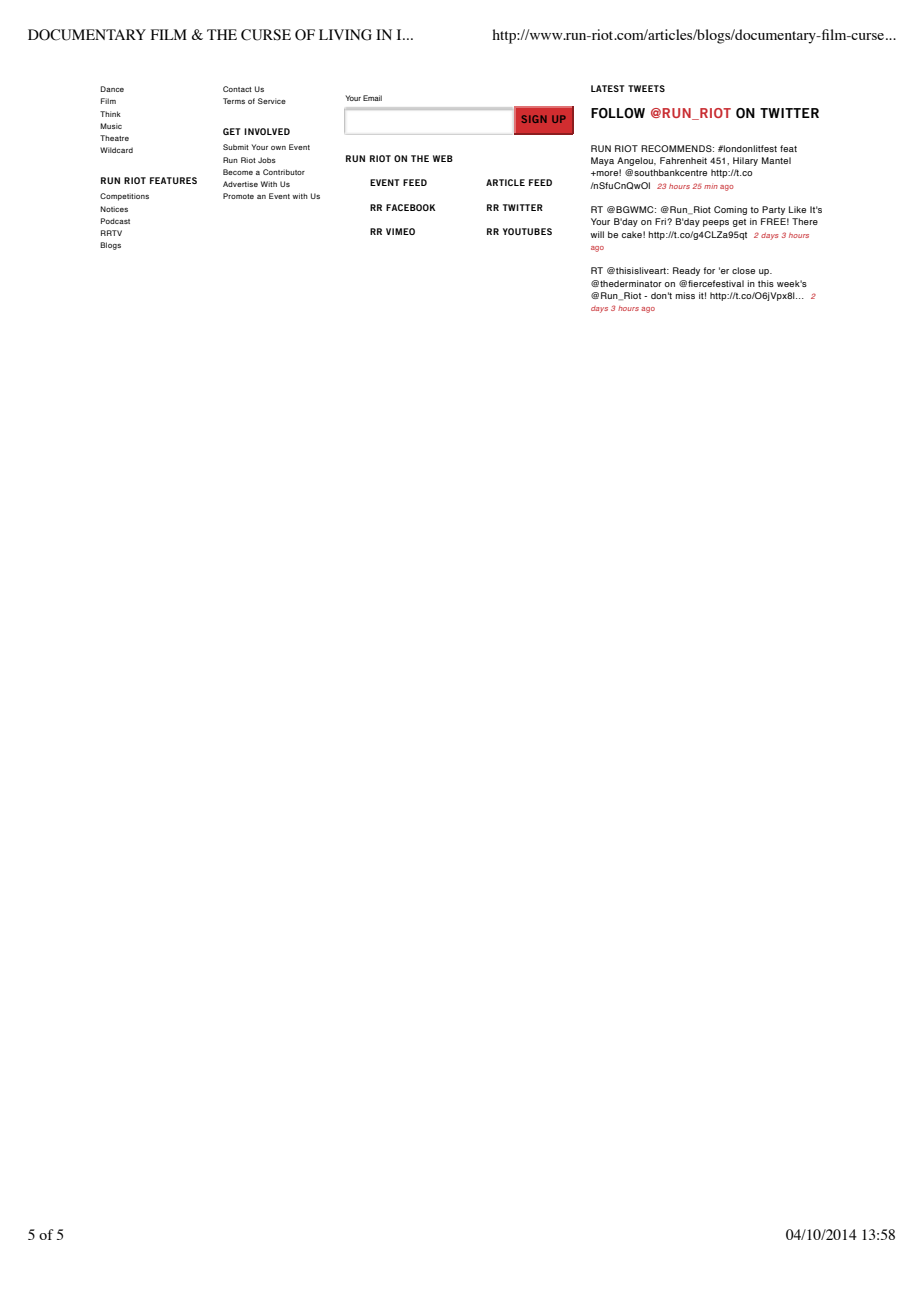  What do you see at coordinates (267, 131) in the screenshot?
I see `INVOLVED` at bounding box center [267, 131].
